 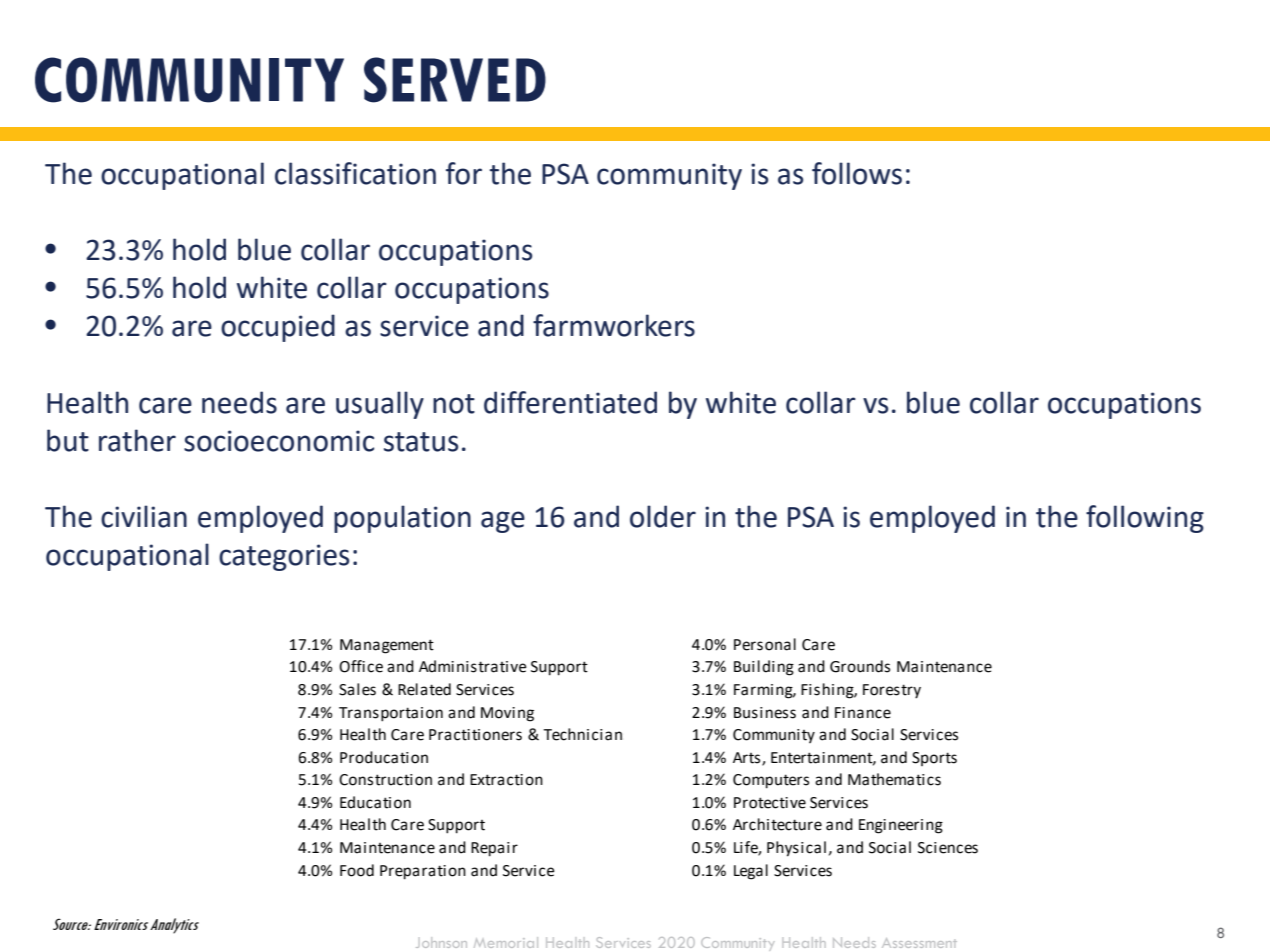 I want to click on civilian, so click(x=144, y=516).
